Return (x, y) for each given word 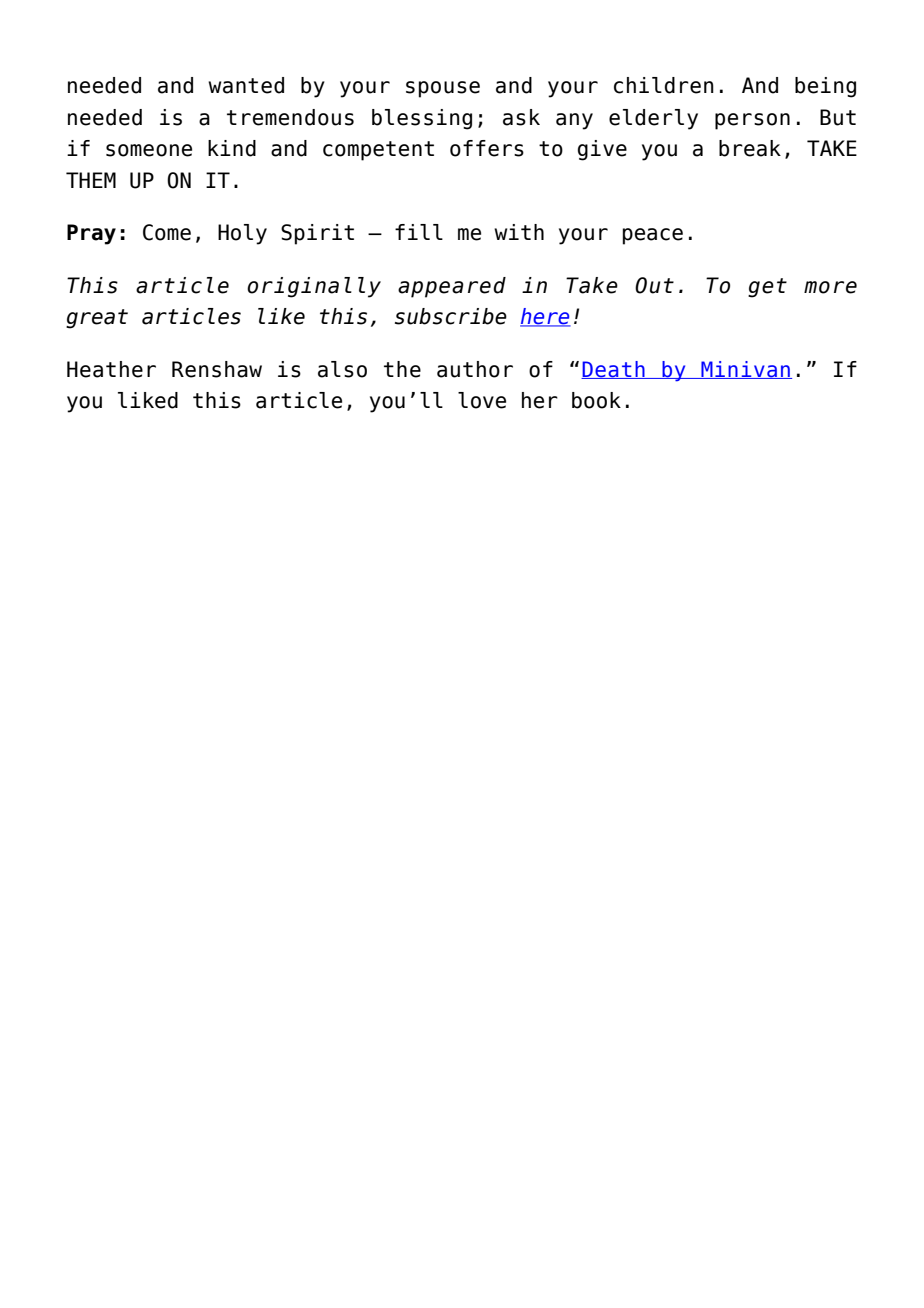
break (750, 148)
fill (419, 232)
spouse (443, 89)
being (825, 87)
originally (314, 287)
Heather (111, 369)
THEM (91, 180)
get (767, 288)
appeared (452, 287)
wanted (246, 85)
